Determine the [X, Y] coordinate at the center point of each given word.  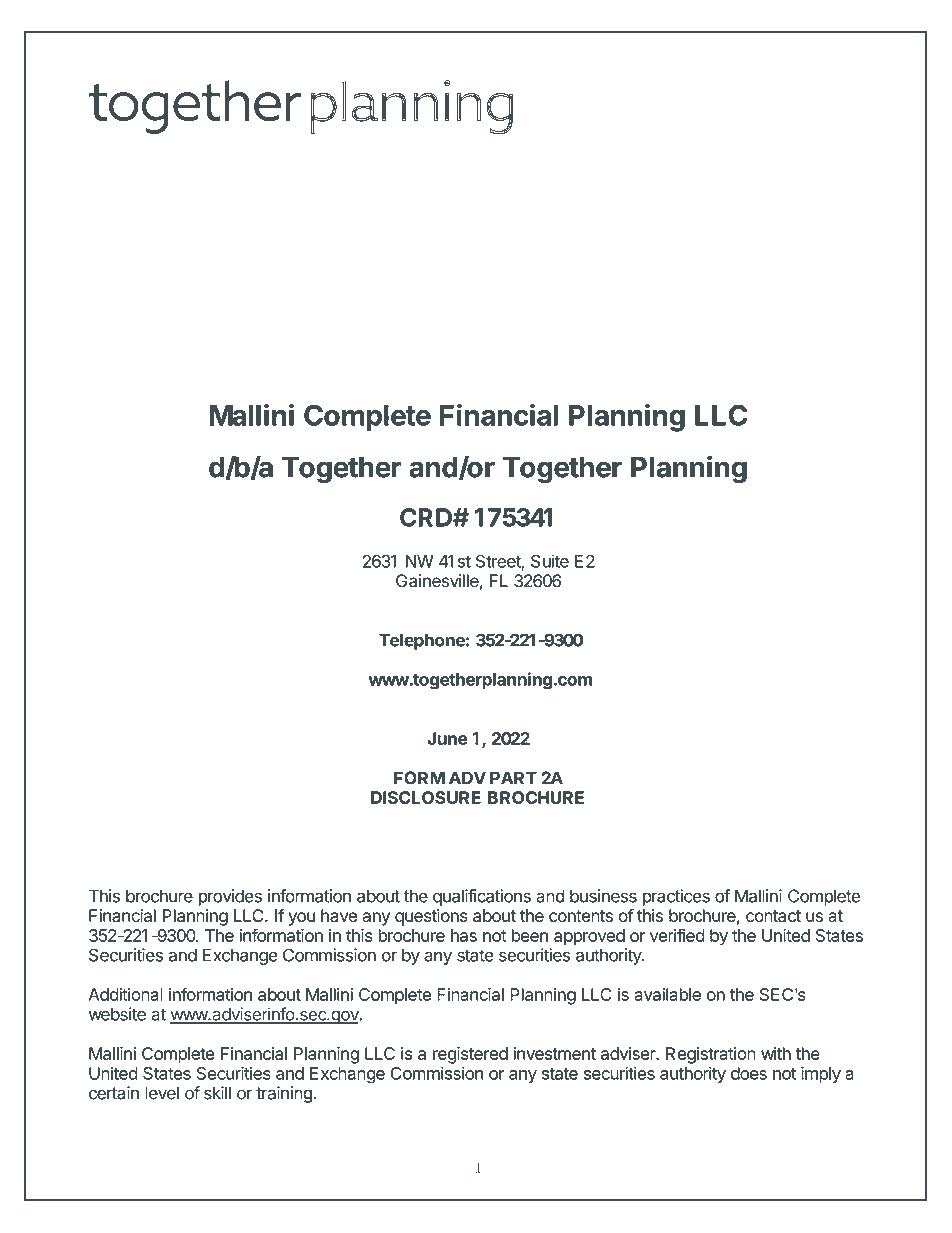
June [447, 738]
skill [217, 1093]
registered [470, 1055]
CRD [427, 517]
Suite [550, 561]
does [749, 1073]
